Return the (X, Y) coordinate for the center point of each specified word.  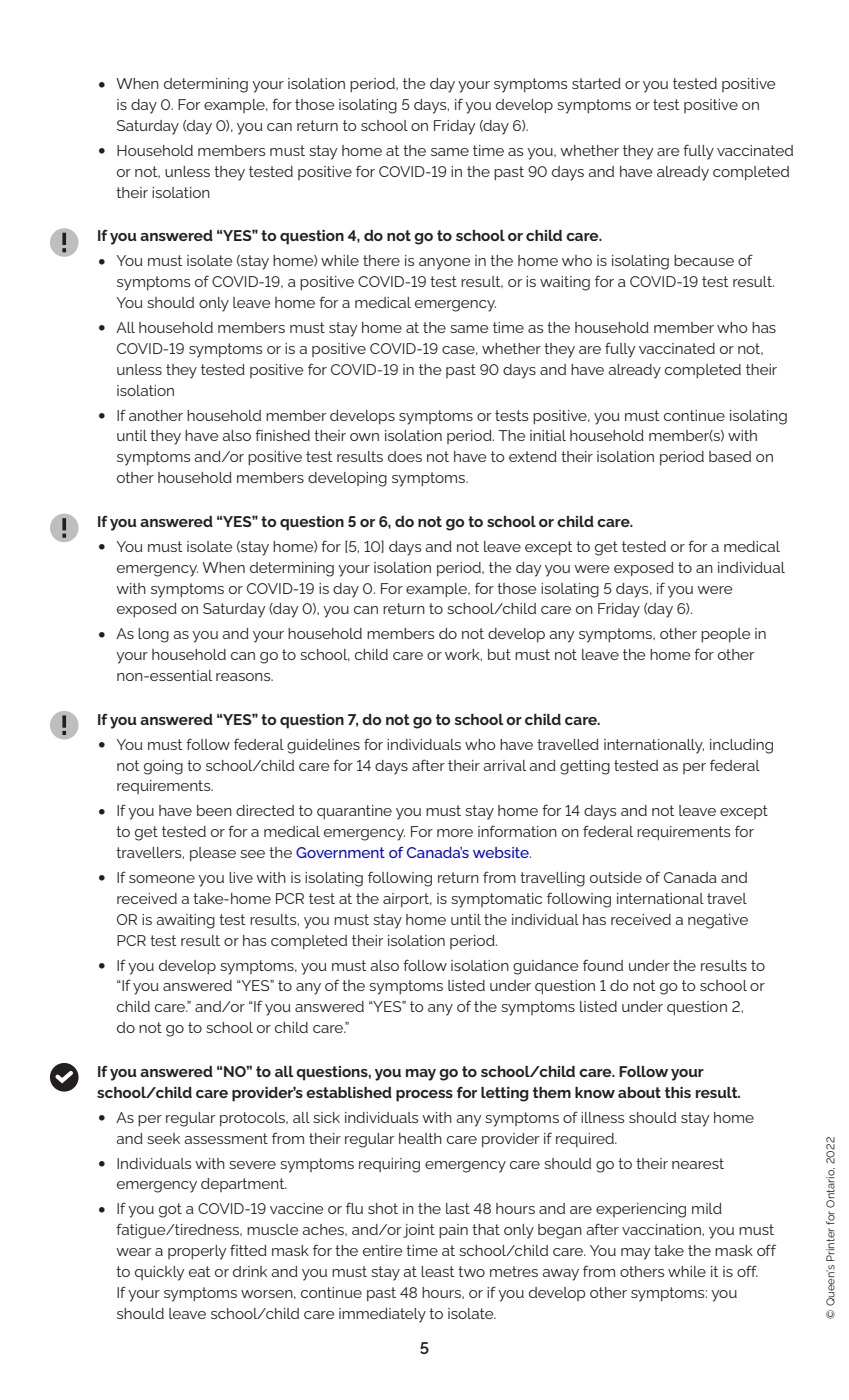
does (405, 456)
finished (282, 435)
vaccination (662, 1229)
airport (407, 900)
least (438, 1271)
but (499, 654)
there (381, 260)
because (704, 260)
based (730, 456)
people (726, 635)
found (603, 965)
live (241, 877)
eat (200, 1271)
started (596, 83)
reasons (244, 677)
